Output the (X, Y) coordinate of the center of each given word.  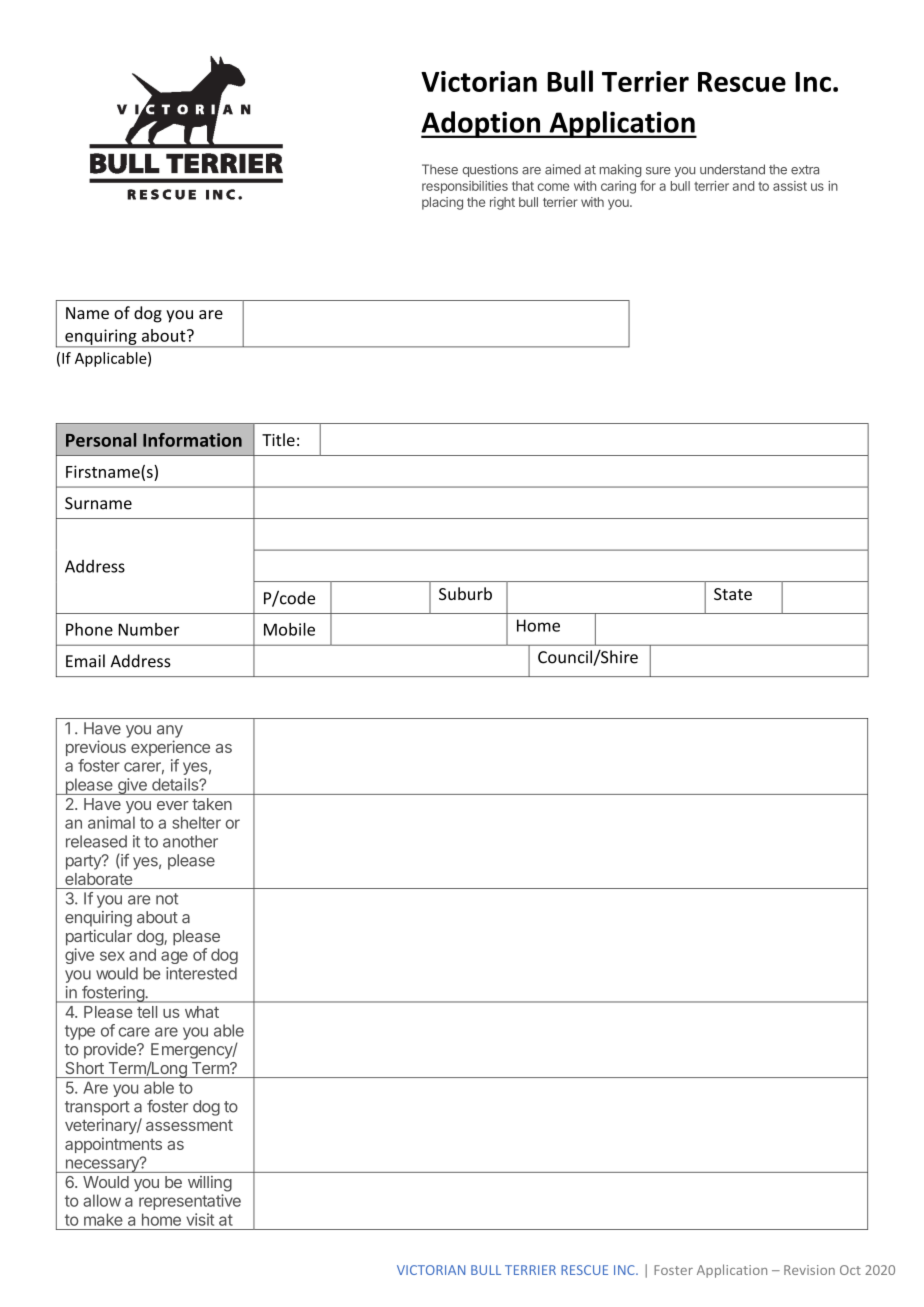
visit (200, 1219)
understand (732, 169)
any (170, 731)
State (733, 594)
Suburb (465, 593)
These (440, 169)
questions (490, 170)
